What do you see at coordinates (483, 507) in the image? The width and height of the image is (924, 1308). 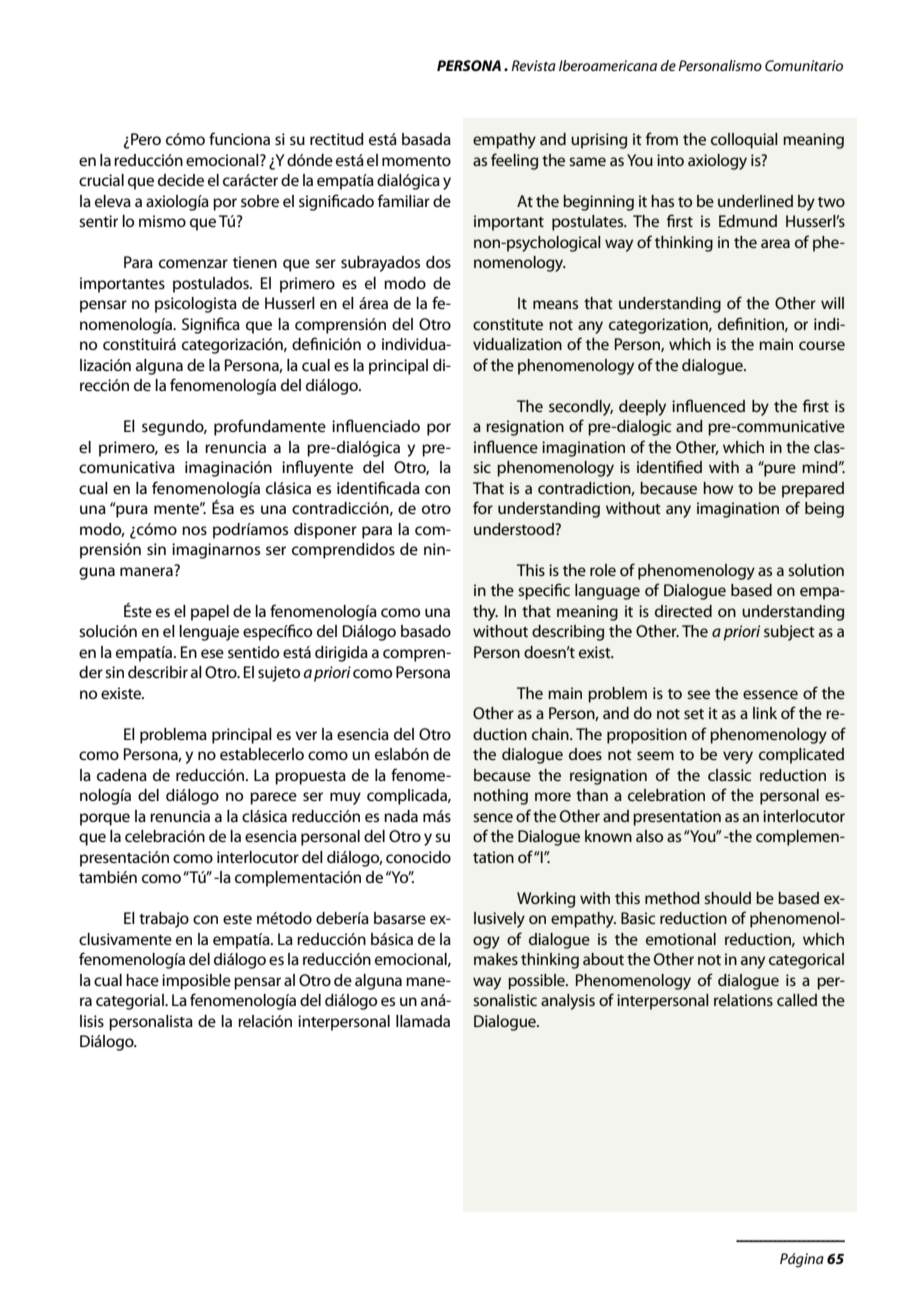 I see `for` at bounding box center [483, 507].
